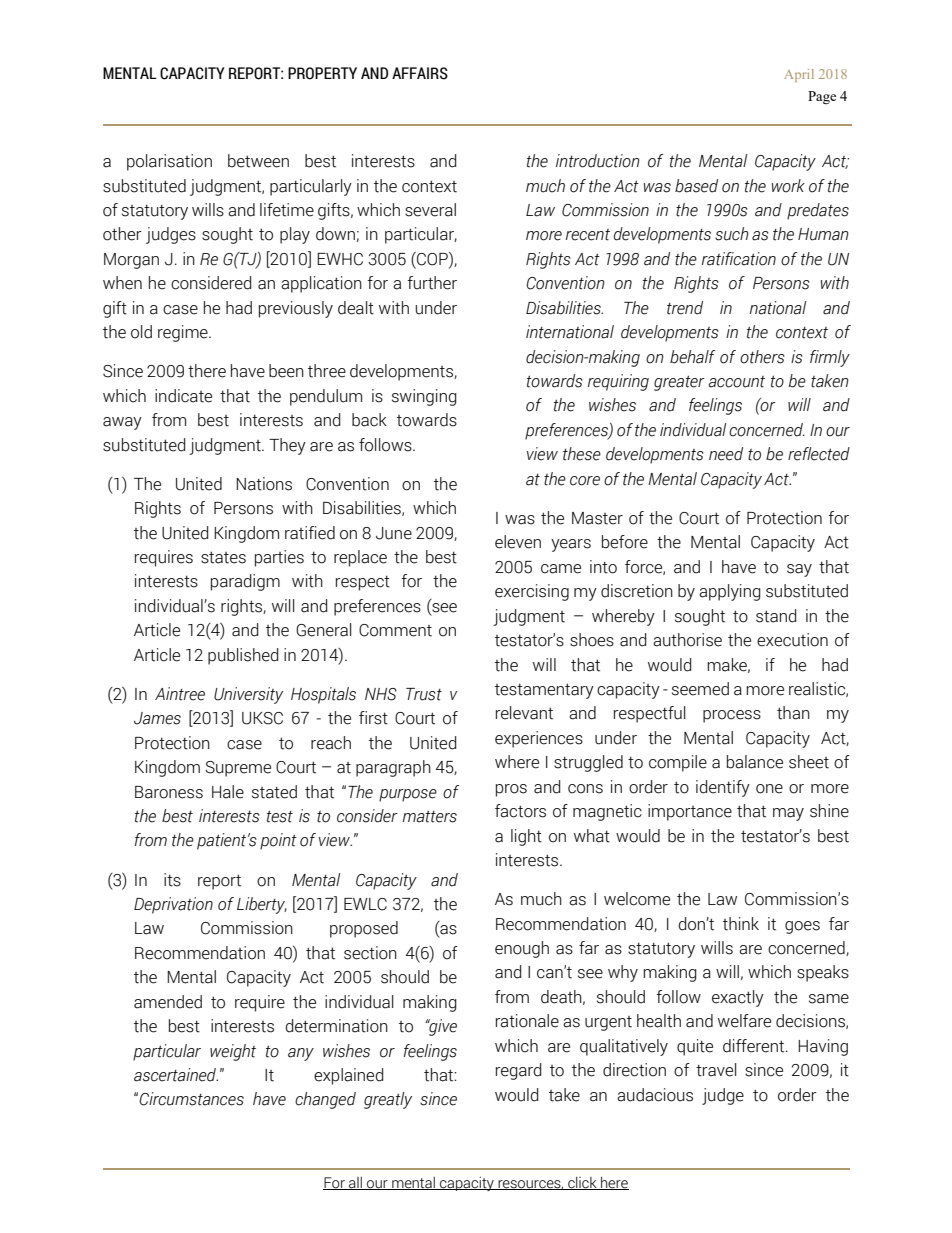 The height and width of the document is (1233, 952). I want to click on published, so click(243, 656).
